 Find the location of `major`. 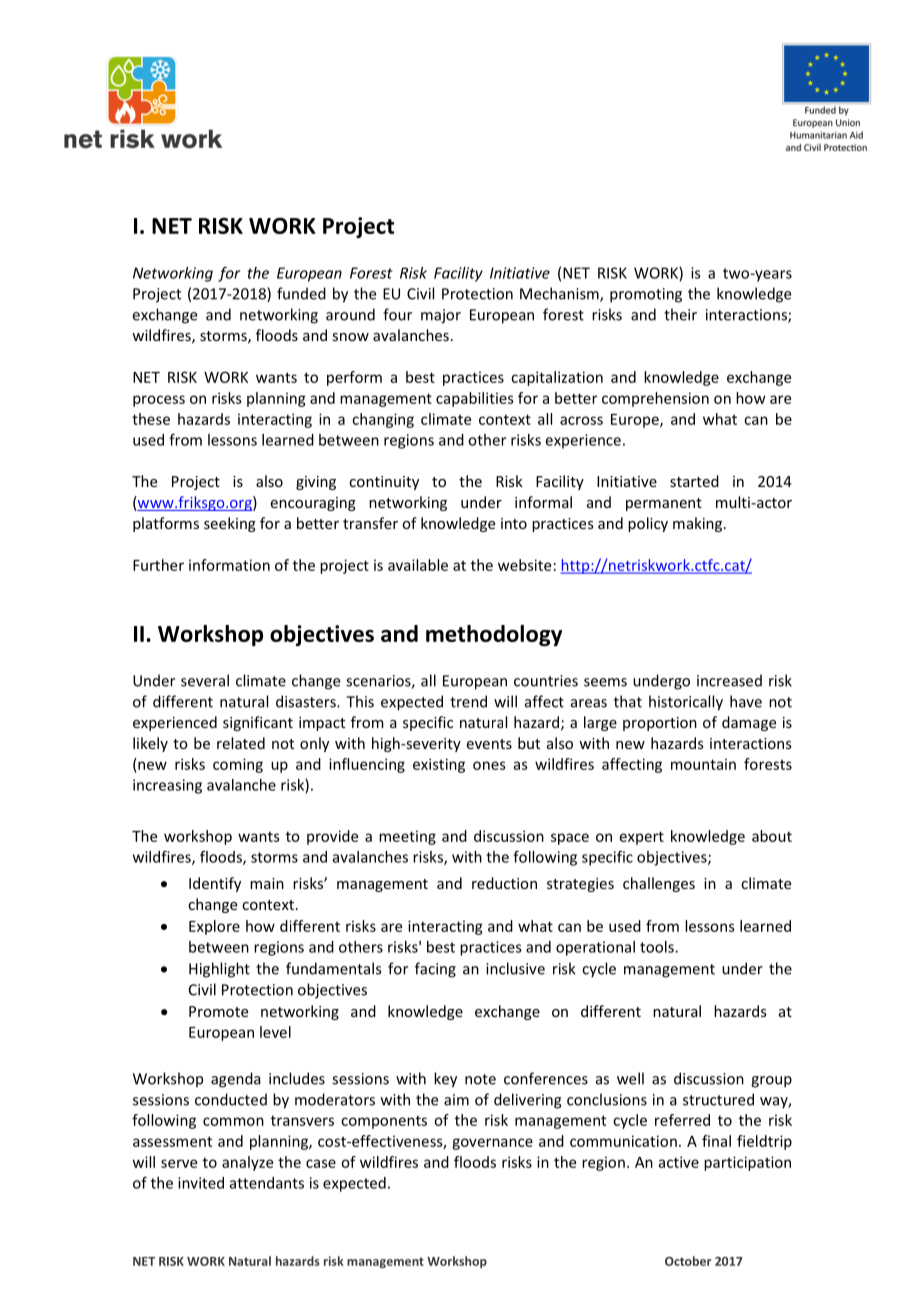

major is located at coordinates (441, 316).
